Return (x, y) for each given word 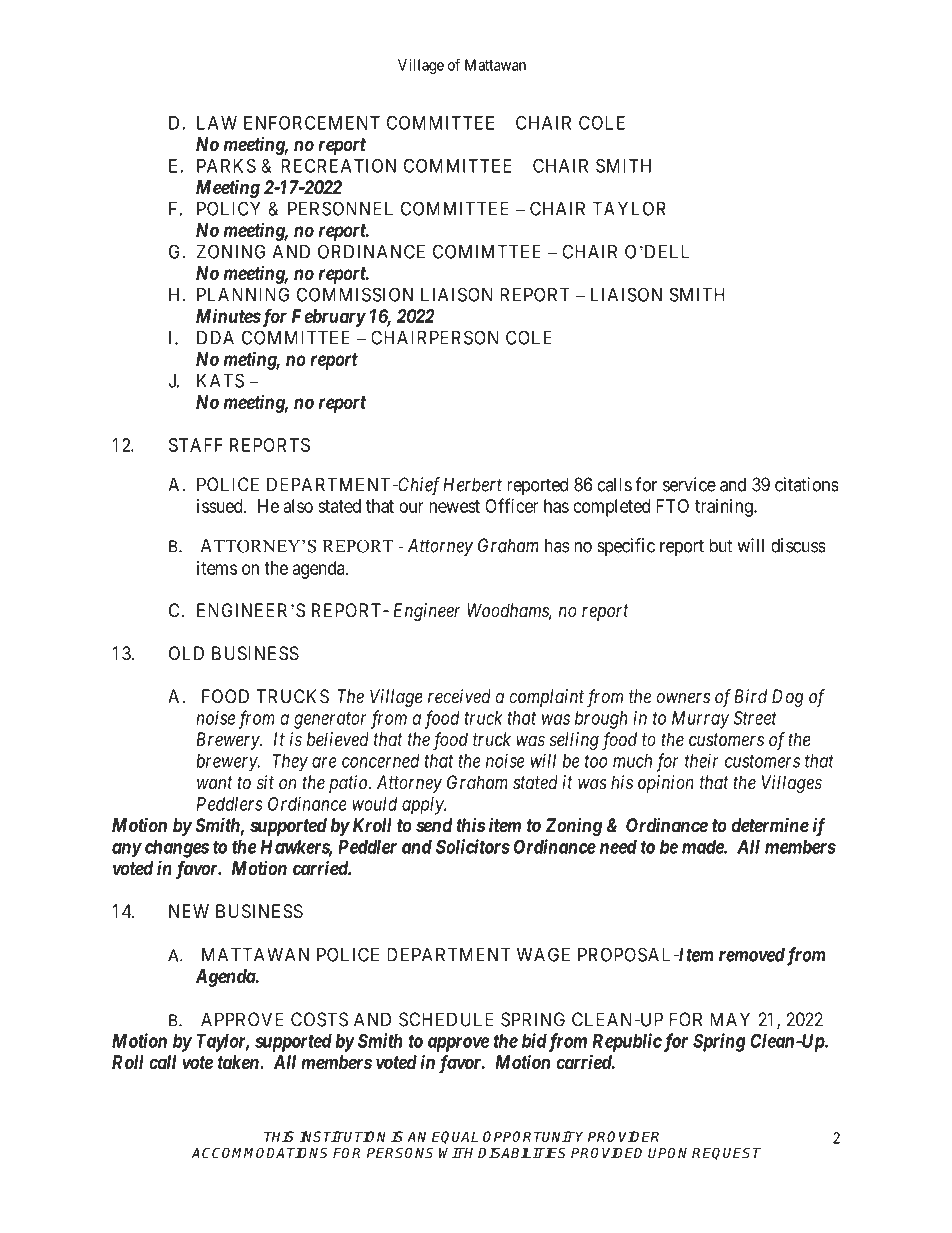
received (459, 696)
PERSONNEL (340, 208)
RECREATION (338, 165)
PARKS (226, 165)
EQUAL (455, 1137)
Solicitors (473, 846)
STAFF (196, 445)
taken (239, 1062)
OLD (186, 653)
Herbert (472, 484)
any (127, 850)
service (689, 484)
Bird (750, 696)
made (703, 847)
